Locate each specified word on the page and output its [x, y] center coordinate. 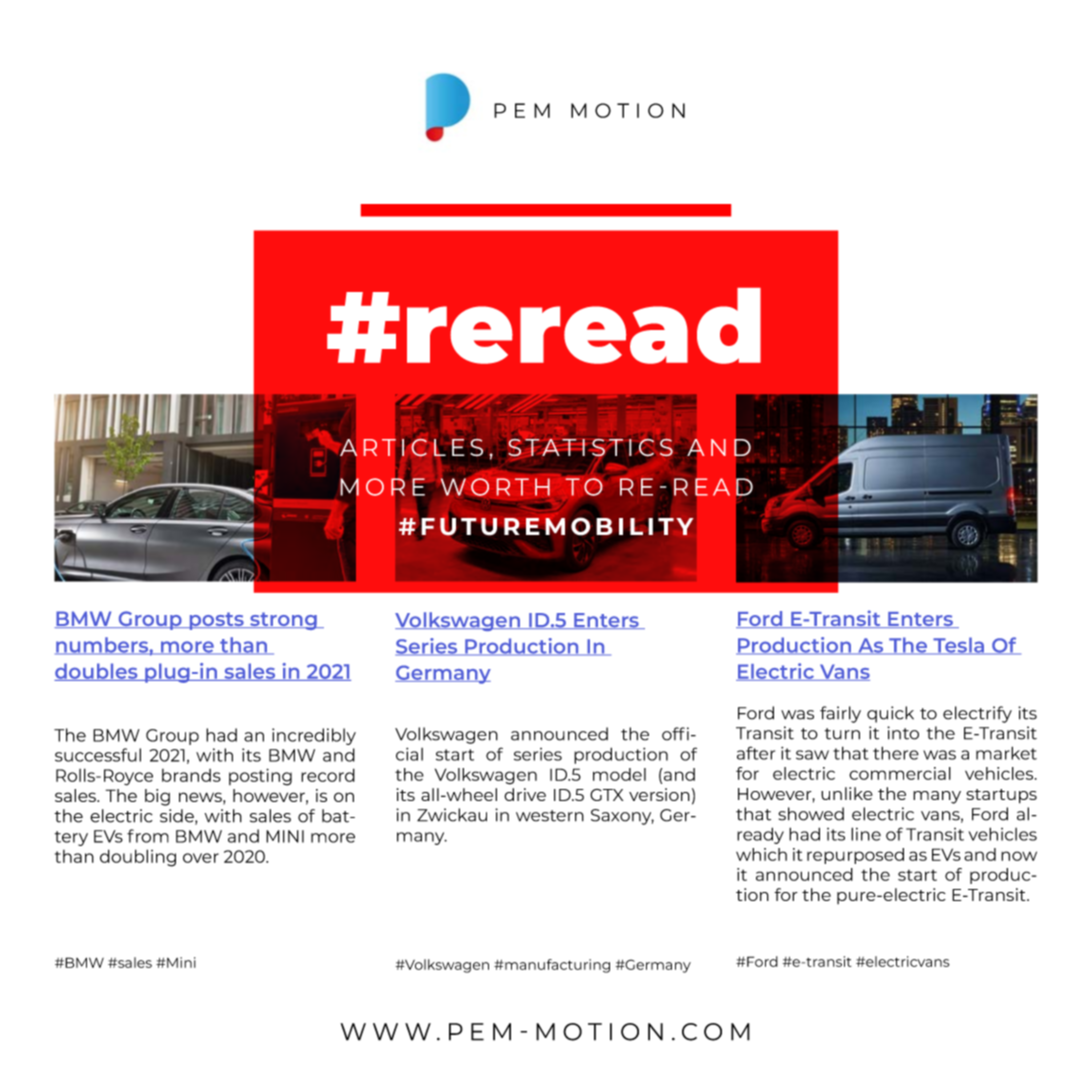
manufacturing [556, 966]
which [761, 854]
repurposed [855, 856]
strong [283, 621]
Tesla [959, 646]
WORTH [495, 486]
